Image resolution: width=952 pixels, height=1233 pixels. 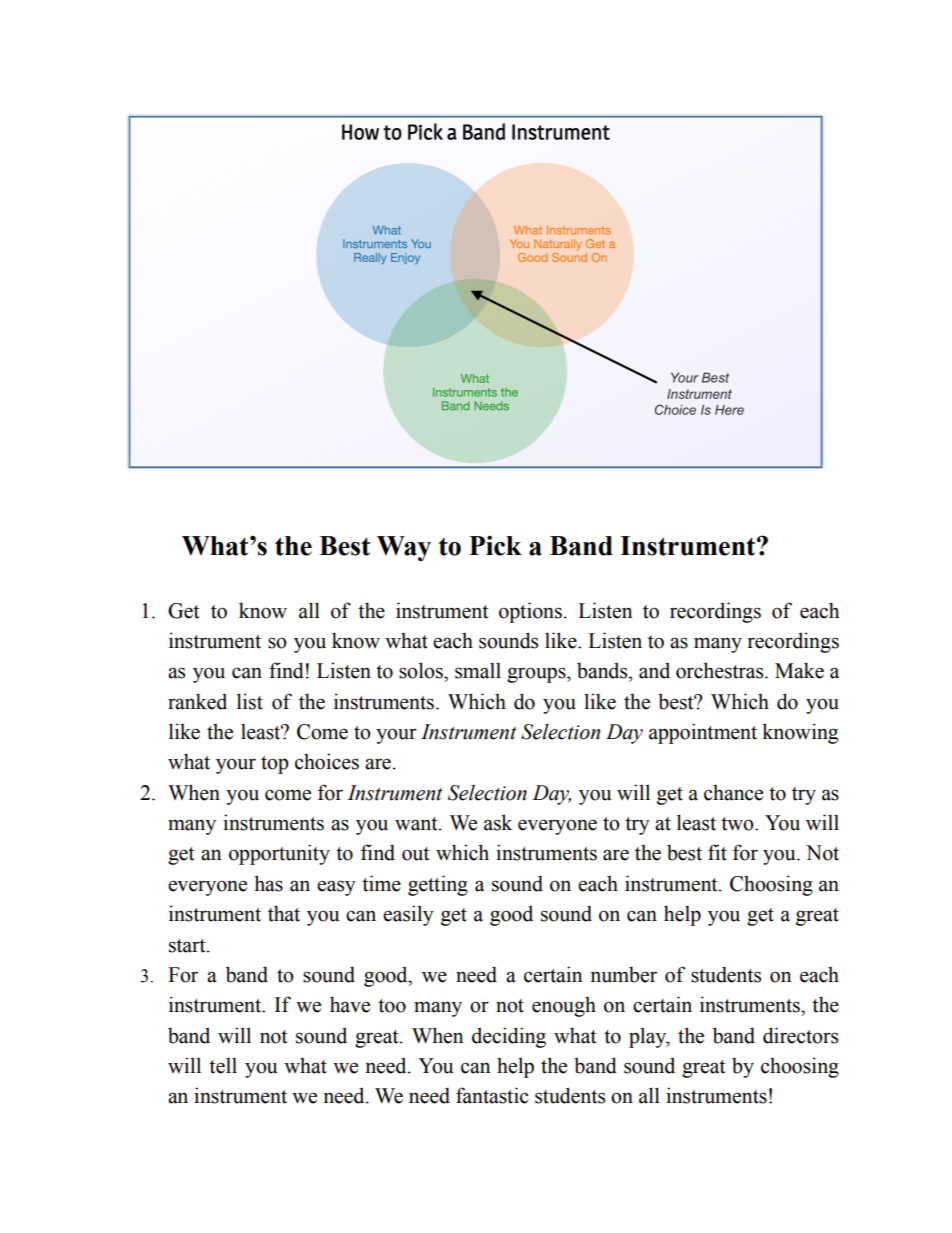 I want to click on number, so click(x=624, y=974).
